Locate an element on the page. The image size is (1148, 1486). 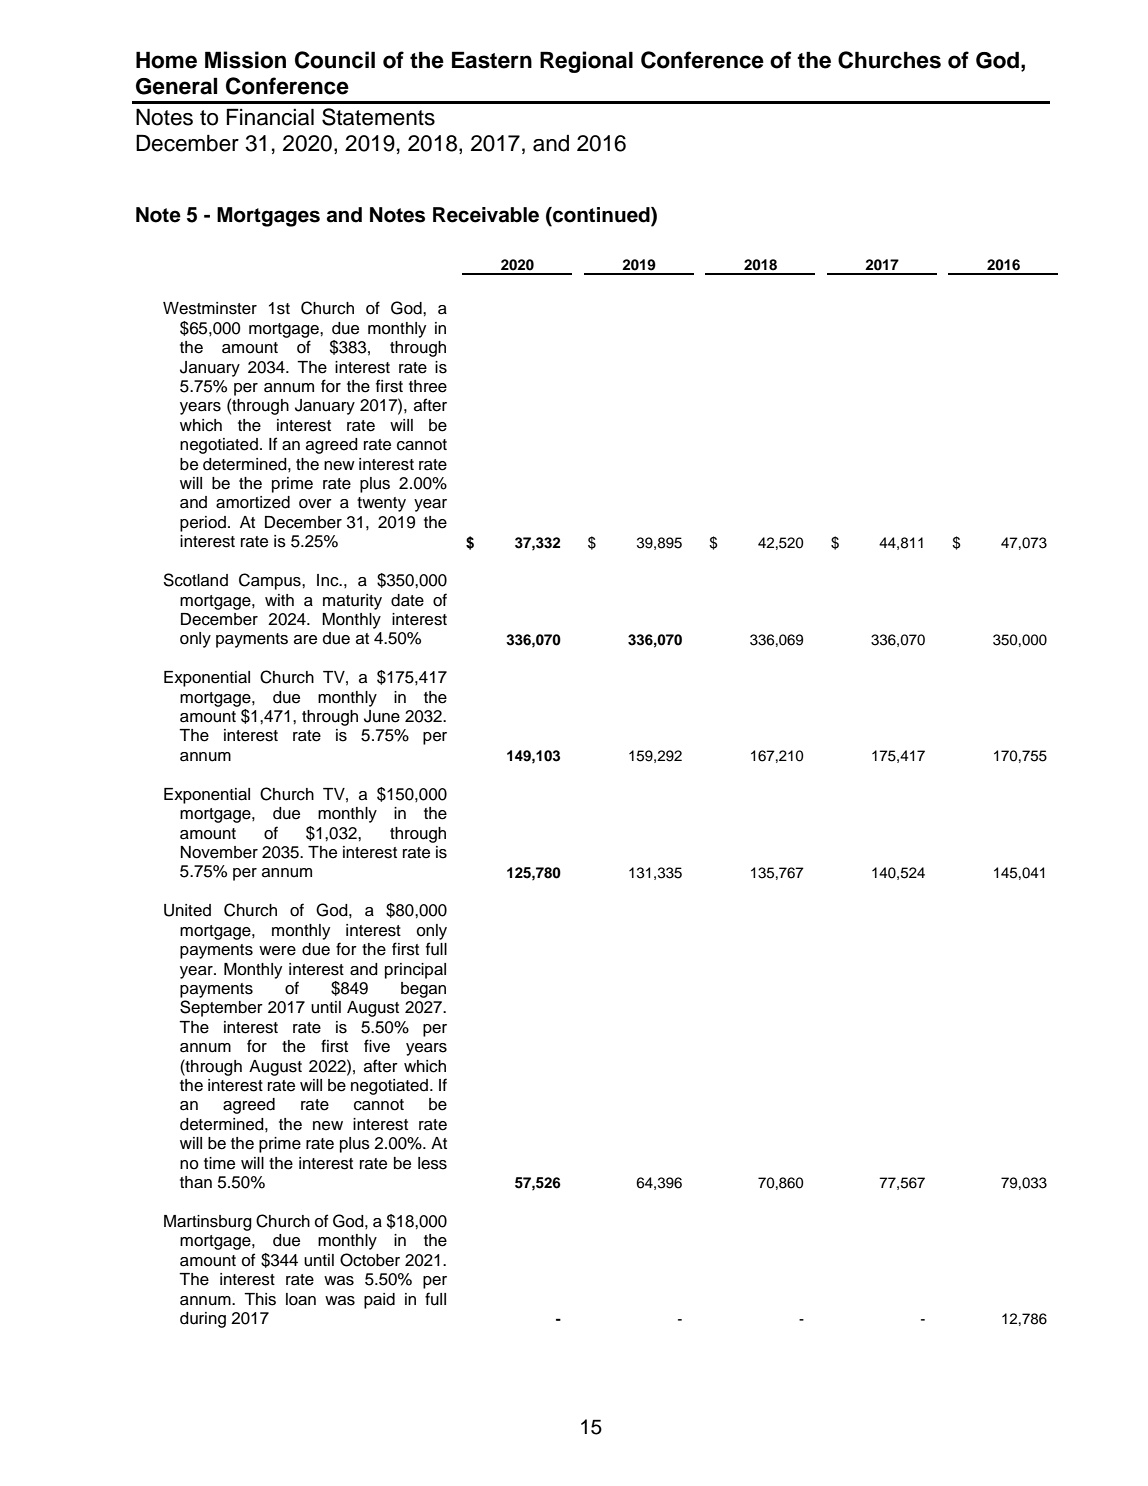
September is located at coordinates (221, 1008).
